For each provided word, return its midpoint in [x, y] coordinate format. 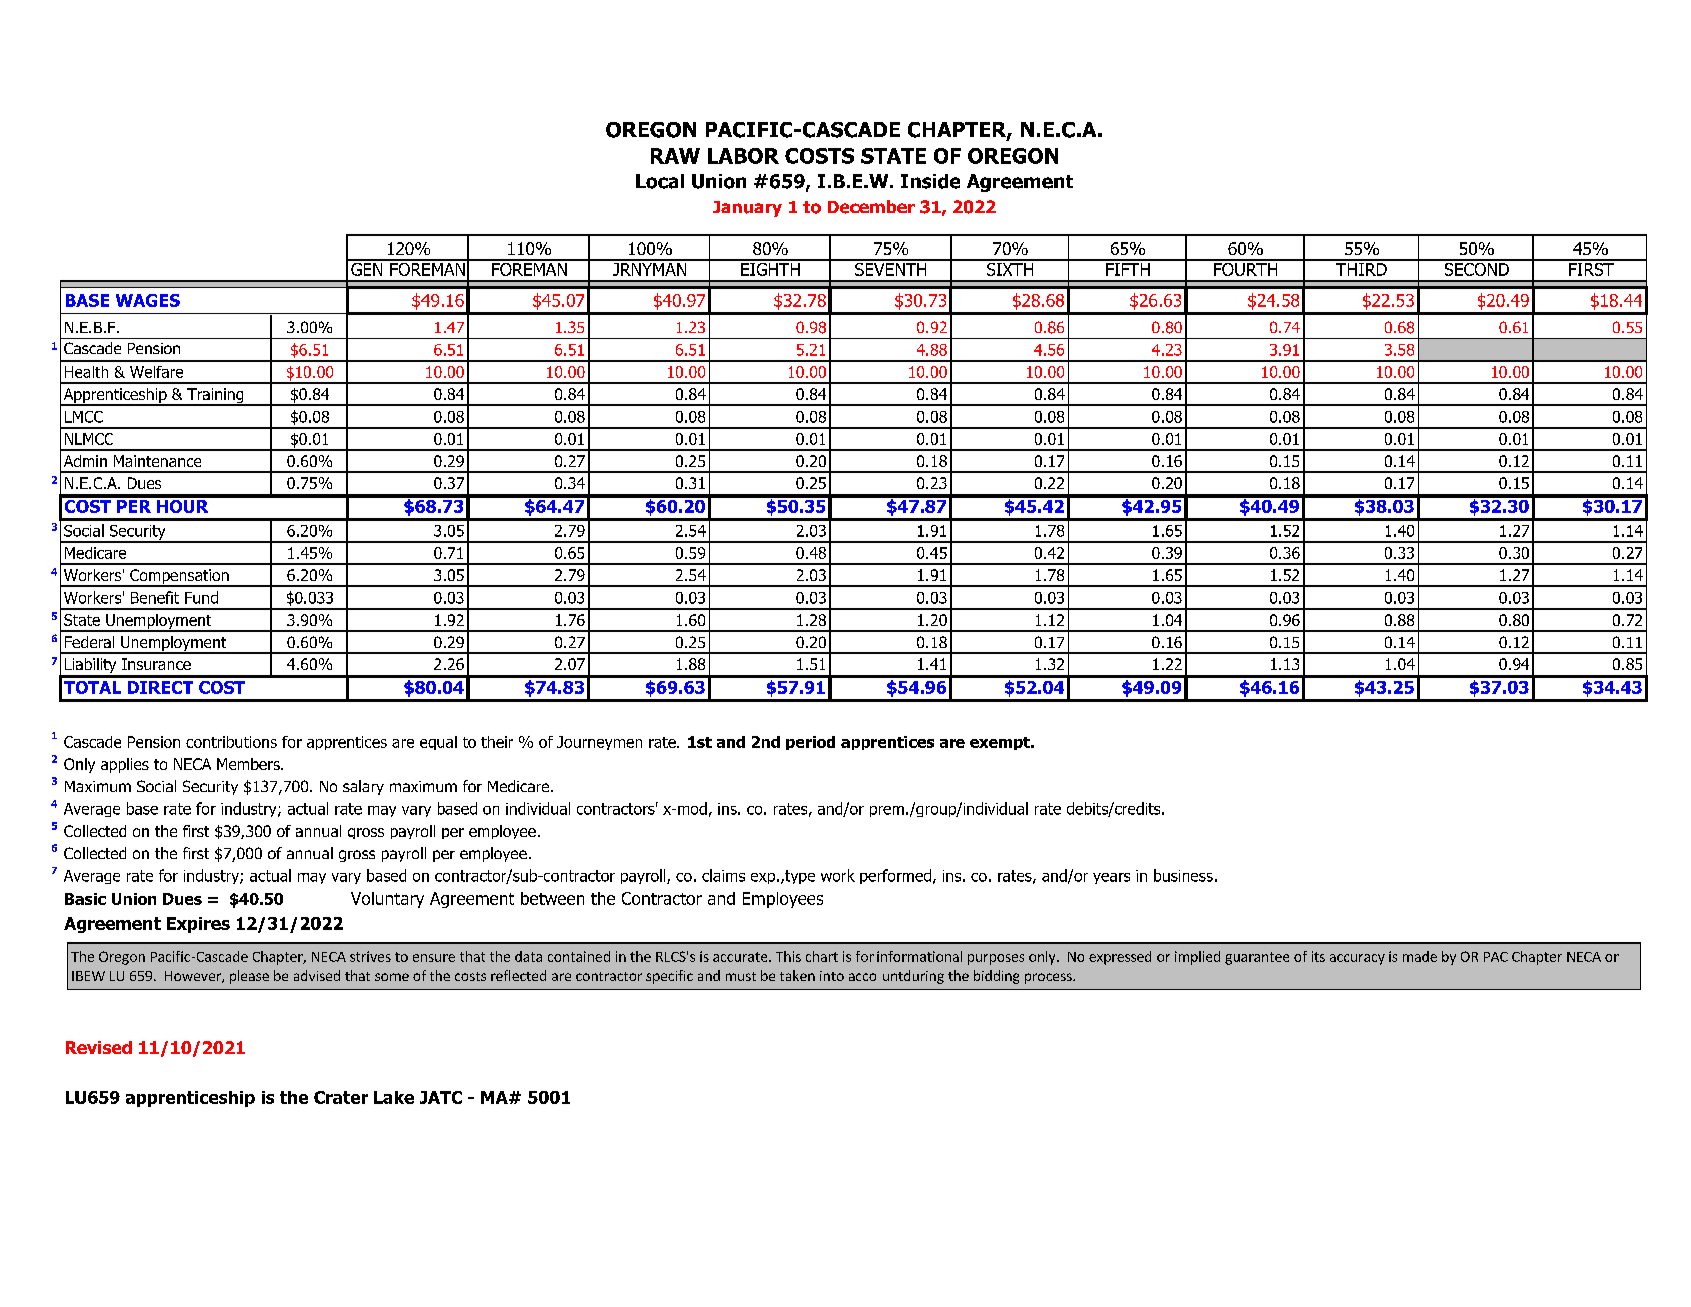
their [497, 742]
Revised [99, 1047]
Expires [198, 925]
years [1111, 878]
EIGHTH [770, 268]
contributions [231, 742]
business [1183, 875]
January [747, 209]
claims [723, 875]
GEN [367, 268]
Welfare [156, 372]
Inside [930, 181]
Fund [201, 597]
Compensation [179, 578]
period [810, 743]
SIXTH [1010, 268]
